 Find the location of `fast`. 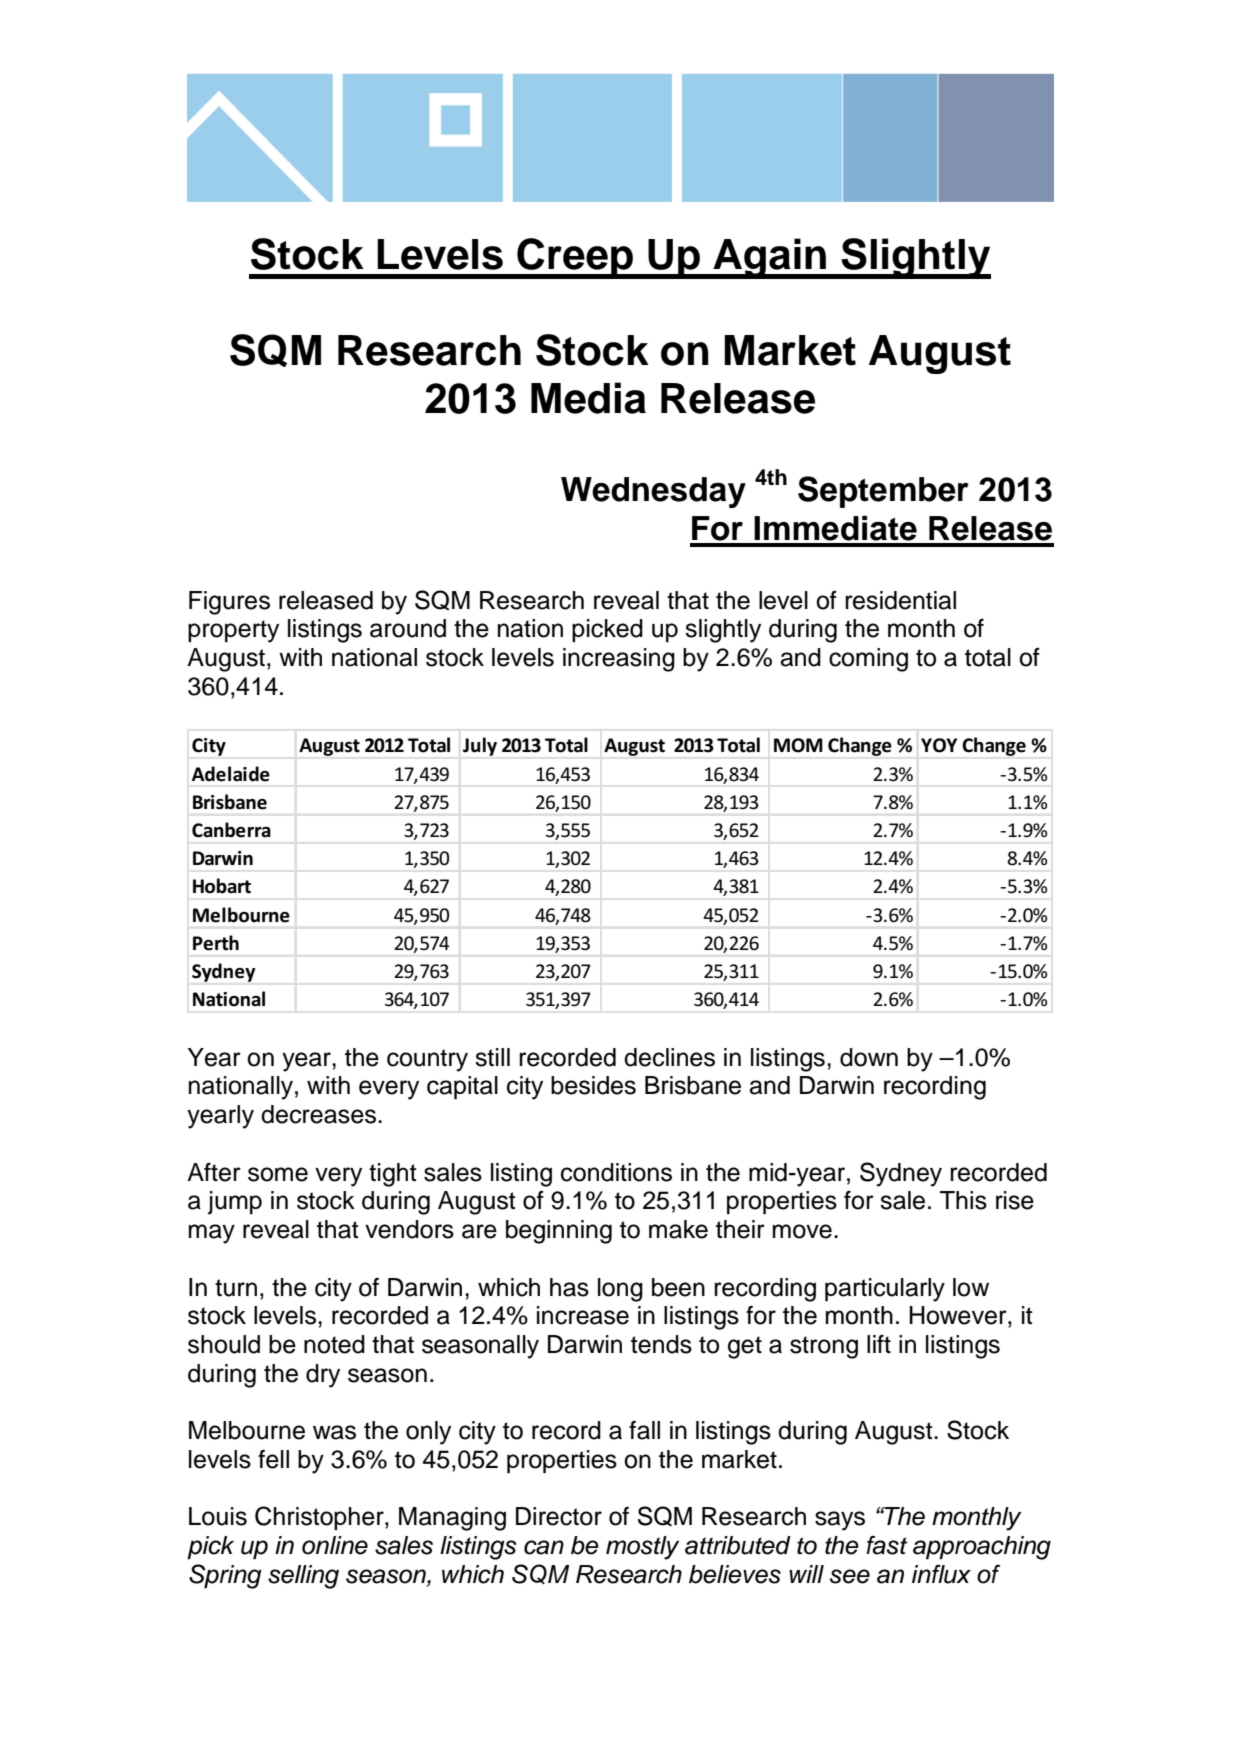

fast is located at coordinates (886, 1545).
